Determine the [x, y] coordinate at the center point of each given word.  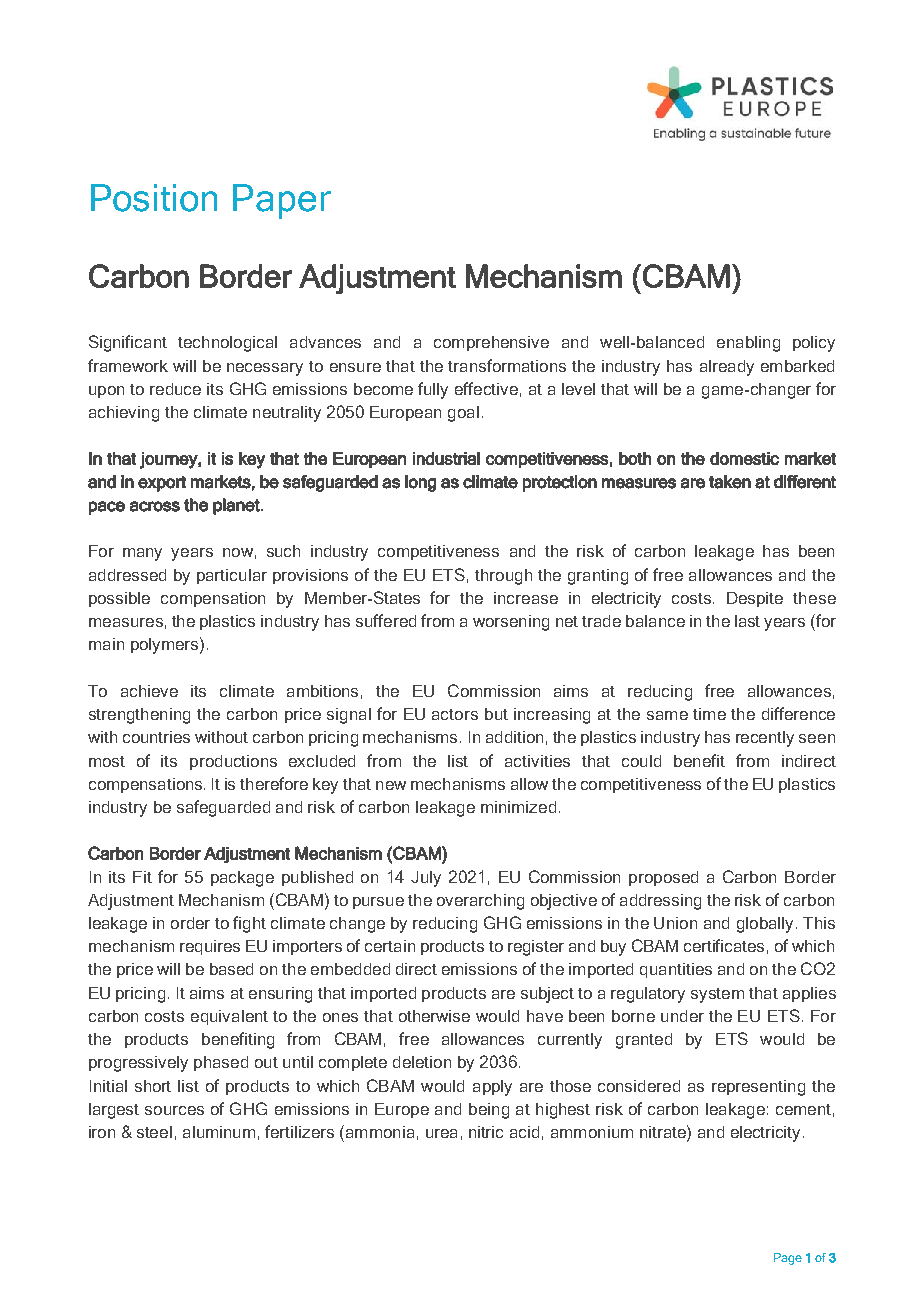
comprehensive [491, 343]
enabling [748, 344]
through [503, 577]
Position [154, 198]
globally [765, 925]
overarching [480, 902]
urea [441, 1133]
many [142, 554]
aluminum [219, 1132]
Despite [755, 599]
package [242, 879]
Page [788, 1259]
